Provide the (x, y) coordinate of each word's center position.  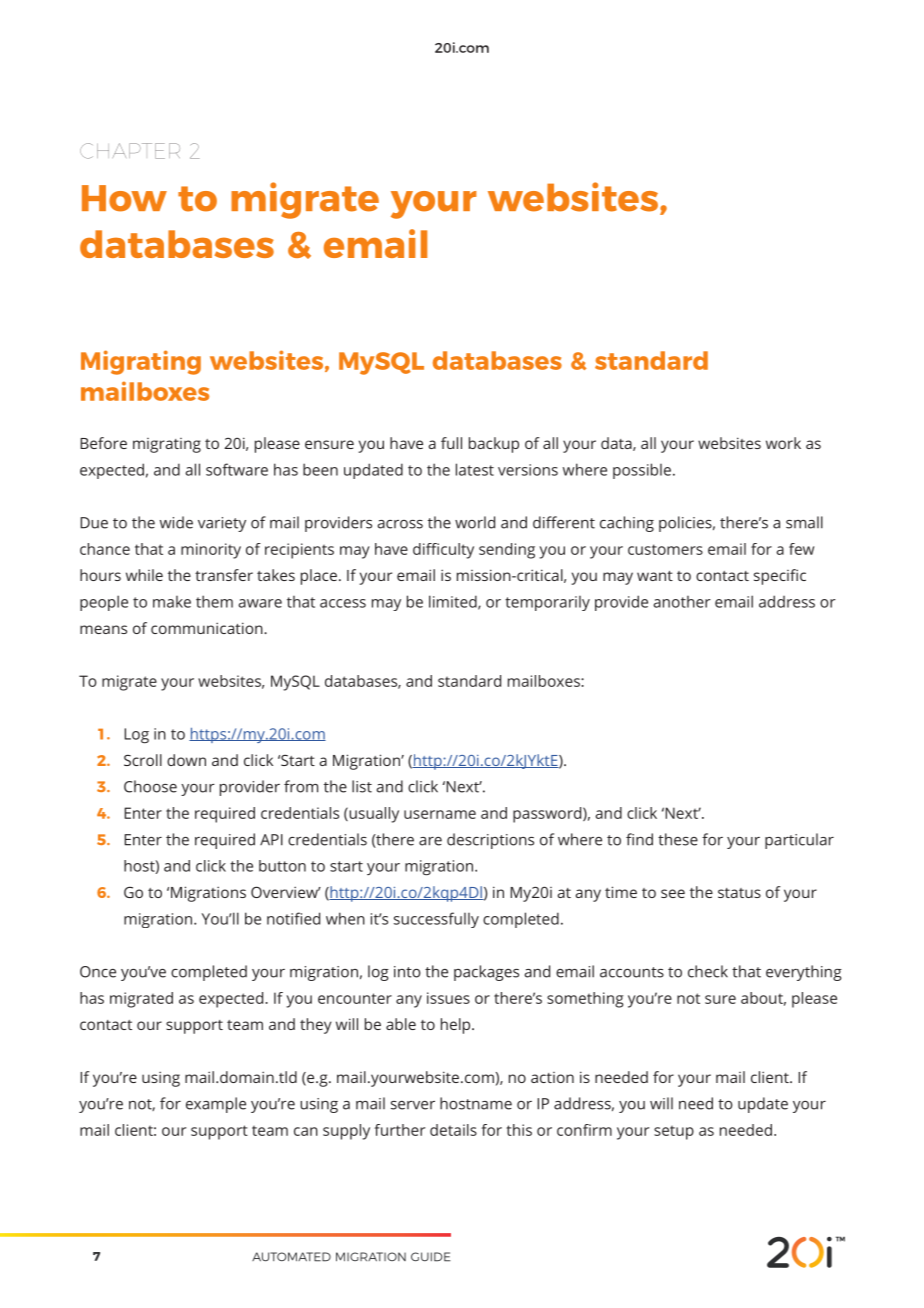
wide (176, 522)
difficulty (443, 551)
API (271, 840)
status (739, 893)
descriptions (490, 841)
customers (665, 549)
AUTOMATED (291, 1257)
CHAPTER (130, 151)
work (783, 443)
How (124, 198)
